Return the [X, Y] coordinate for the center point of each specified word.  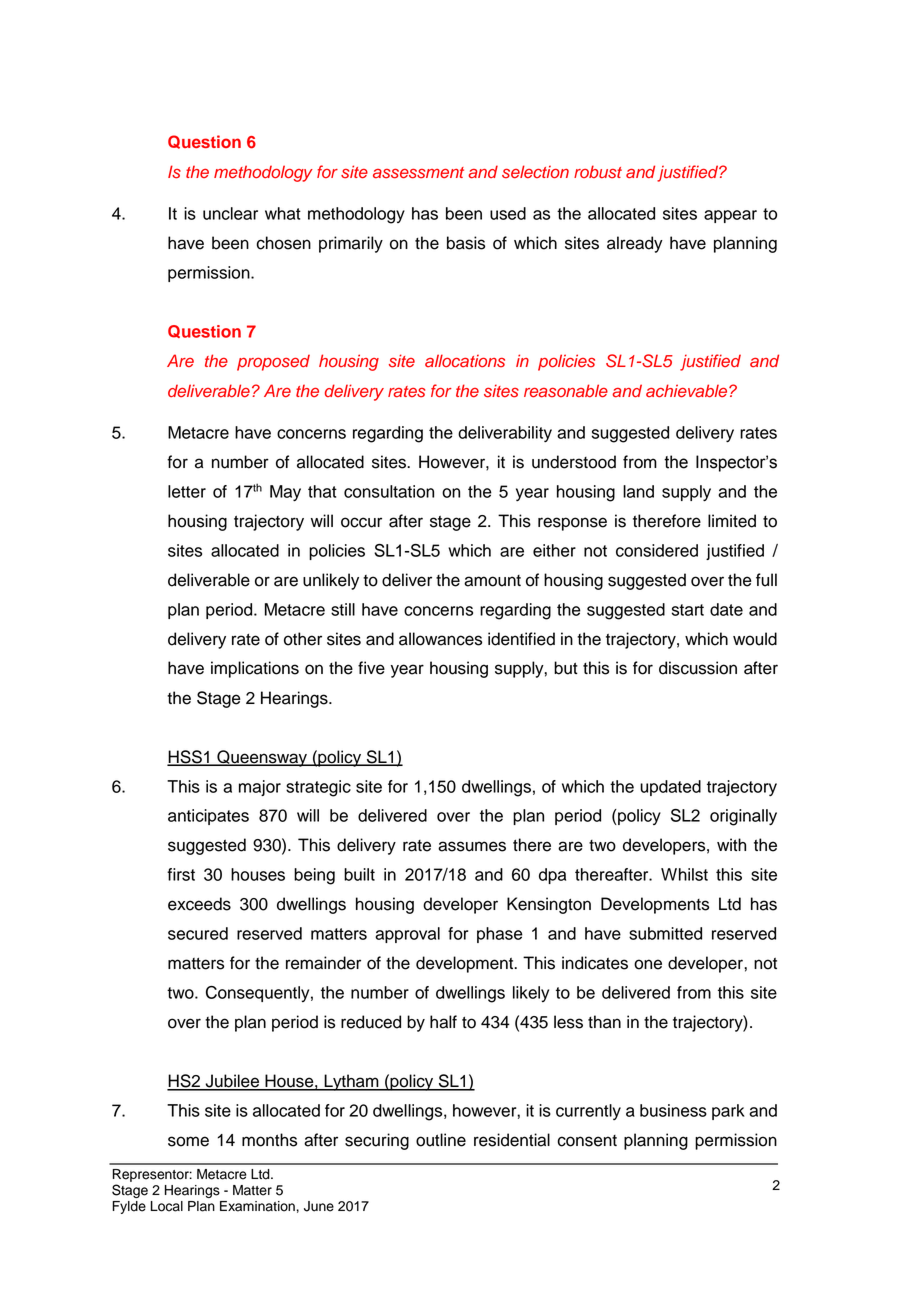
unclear [230, 213]
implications [255, 669]
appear [730, 216]
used [508, 213]
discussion [698, 668]
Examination [257, 1206]
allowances [440, 639]
